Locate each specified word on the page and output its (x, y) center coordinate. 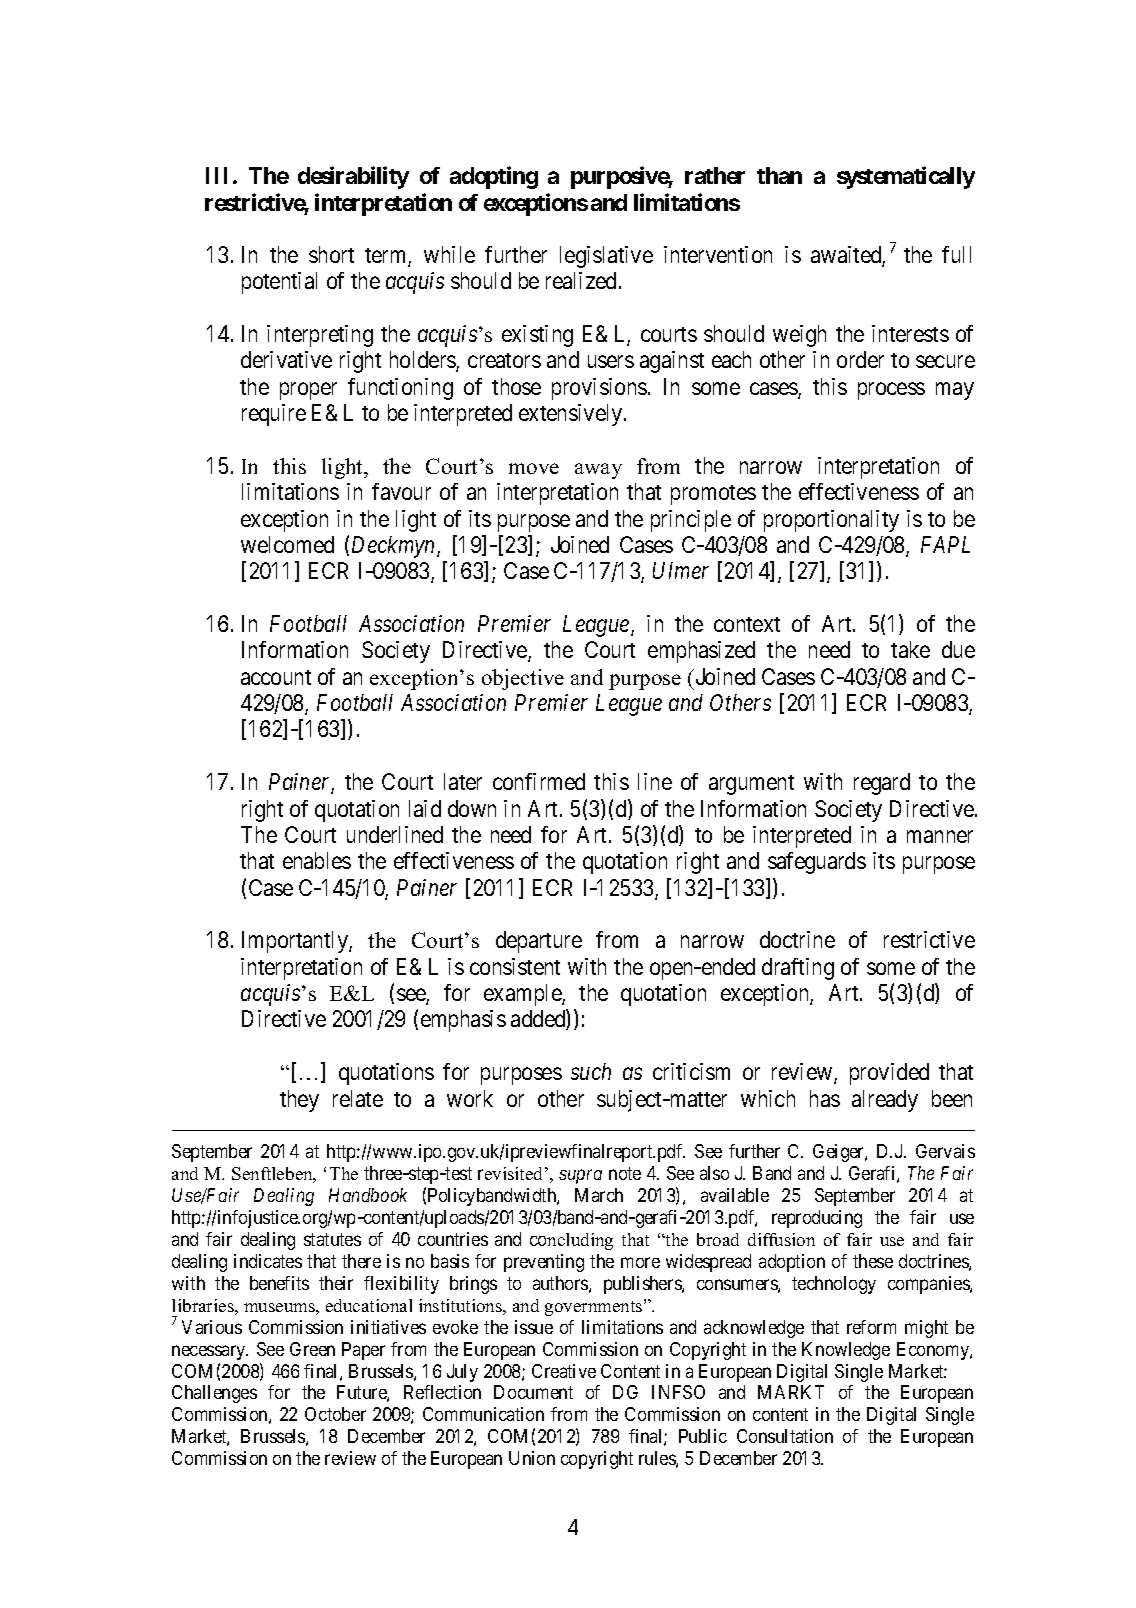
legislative (606, 257)
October (335, 1414)
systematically (906, 178)
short (331, 254)
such (591, 1071)
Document (533, 1392)
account (276, 677)
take (910, 649)
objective (523, 679)
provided (889, 1074)
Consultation (785, 1436)
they (299, 1101)
